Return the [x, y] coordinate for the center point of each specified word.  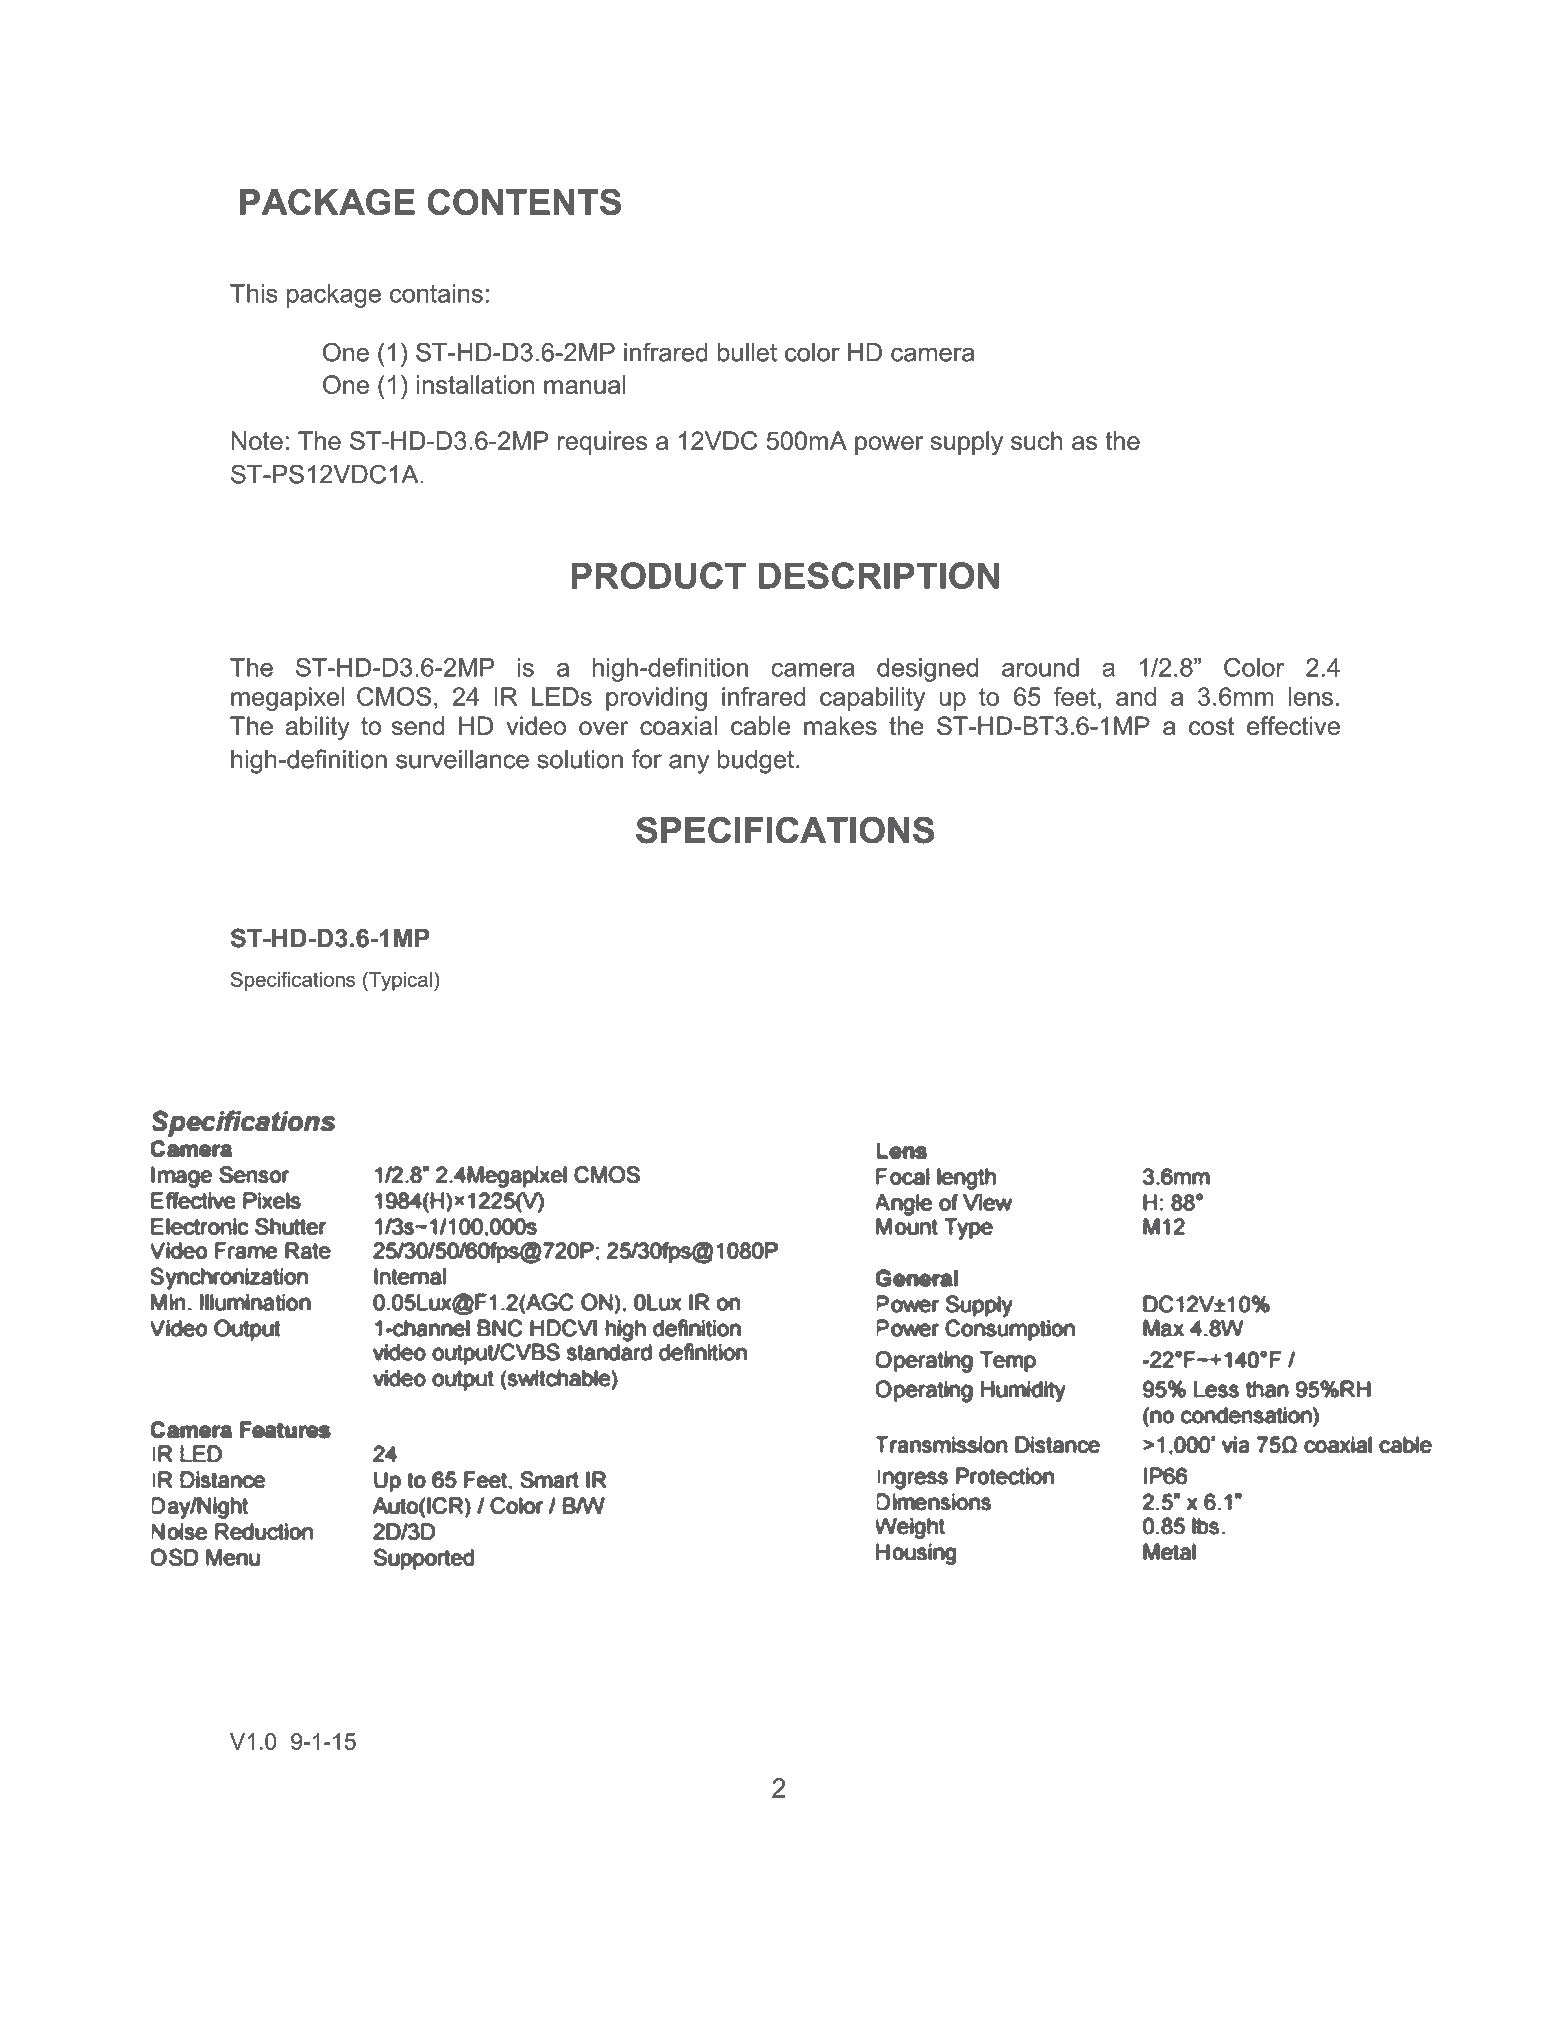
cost [1212, 726]
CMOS [394, 696]
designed [927, 670]
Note [257, 440]
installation [475, 384]
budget [756, 762]
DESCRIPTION [879, 575]
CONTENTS [524, 201]
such [1036, 440]
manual [584, 384]
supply [967, 443]
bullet [747, 352]
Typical [399, 981]
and [1136, 696]
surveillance [462, 759]
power [889, 445]
